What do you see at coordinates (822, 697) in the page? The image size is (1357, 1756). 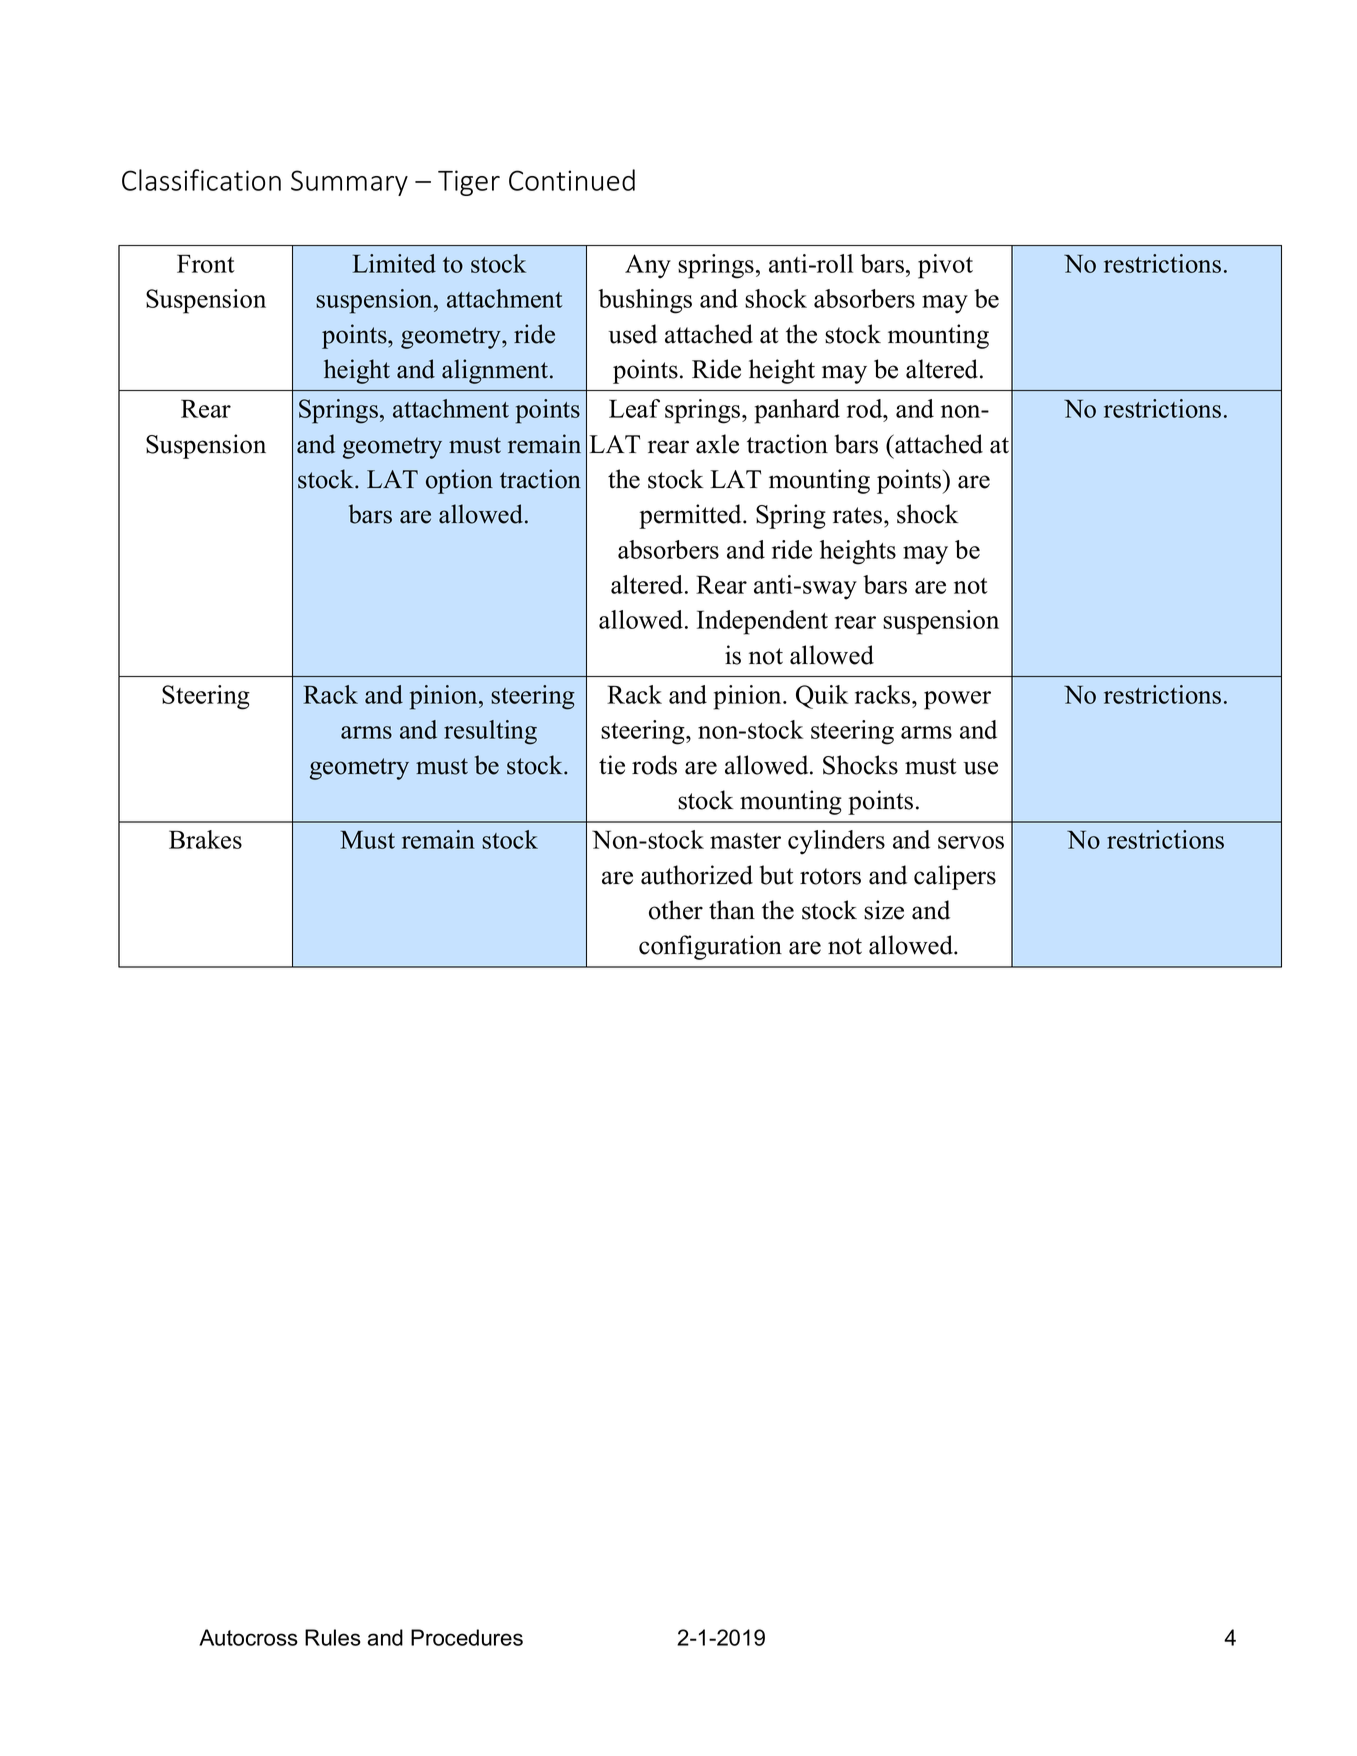 I see `Quik` at bounding box center [822, 697].
